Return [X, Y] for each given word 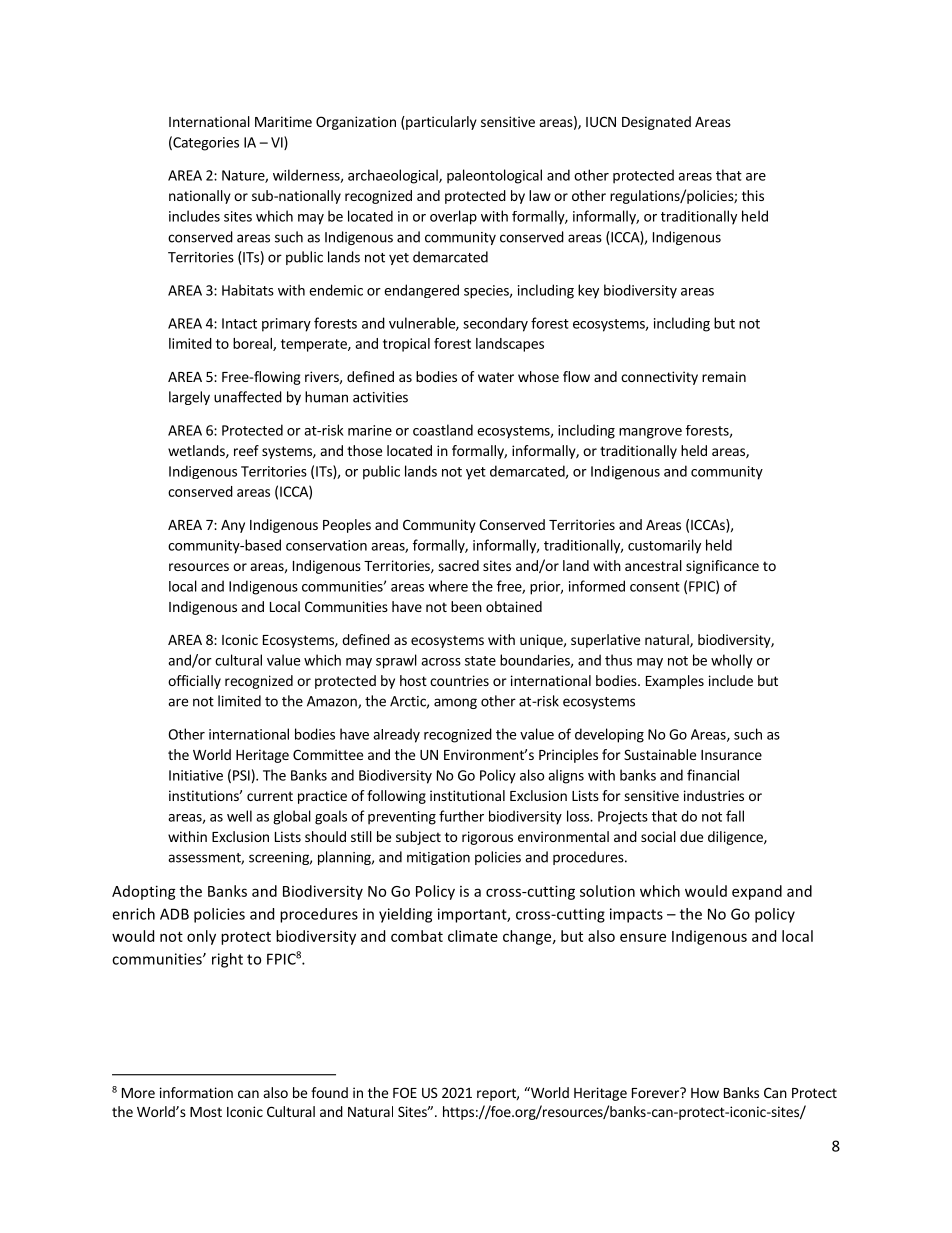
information [196, 1092]
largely [189, 398]
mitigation [438, 858]
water [496, 377]
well [239, 816]
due [691, 836]
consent [655, 587]
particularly [440, 123]
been [466, 606]
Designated [656, 123]
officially [194, 682]
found [329, 1092]
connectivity [659, 378]
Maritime [283, 121]
